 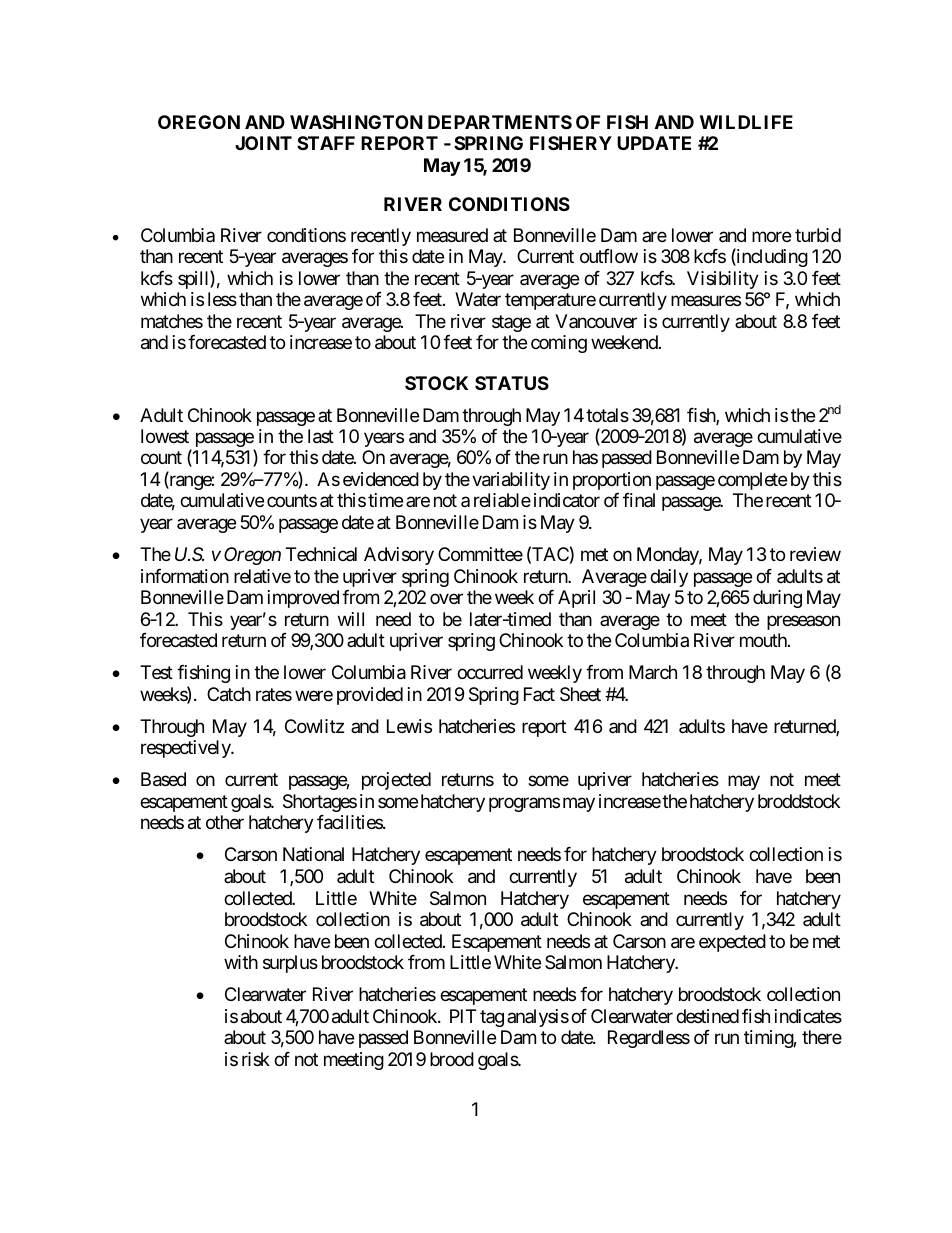 What do you see at coordinates (263, 143) in the screenshot?
I see `JOINT` at bounding box center [263, 143].
